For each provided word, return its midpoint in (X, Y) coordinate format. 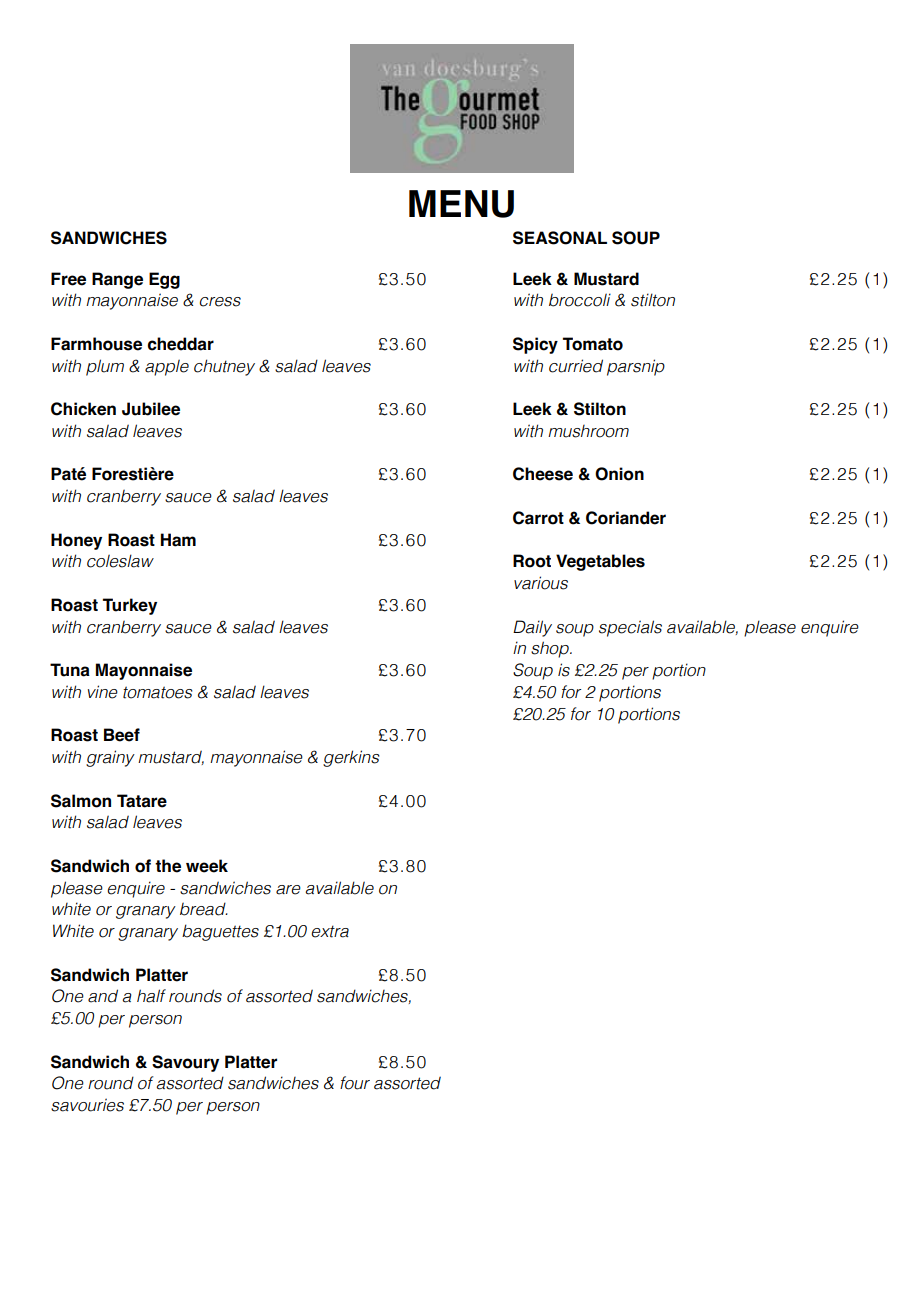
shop (551, 649)
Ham (178, 540)
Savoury (185, 1063)
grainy (110, 758)
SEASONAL (560, 238)
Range (117, 280)
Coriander (626, 518)
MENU (461, 204)
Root (532, 561)
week (207, 866)
